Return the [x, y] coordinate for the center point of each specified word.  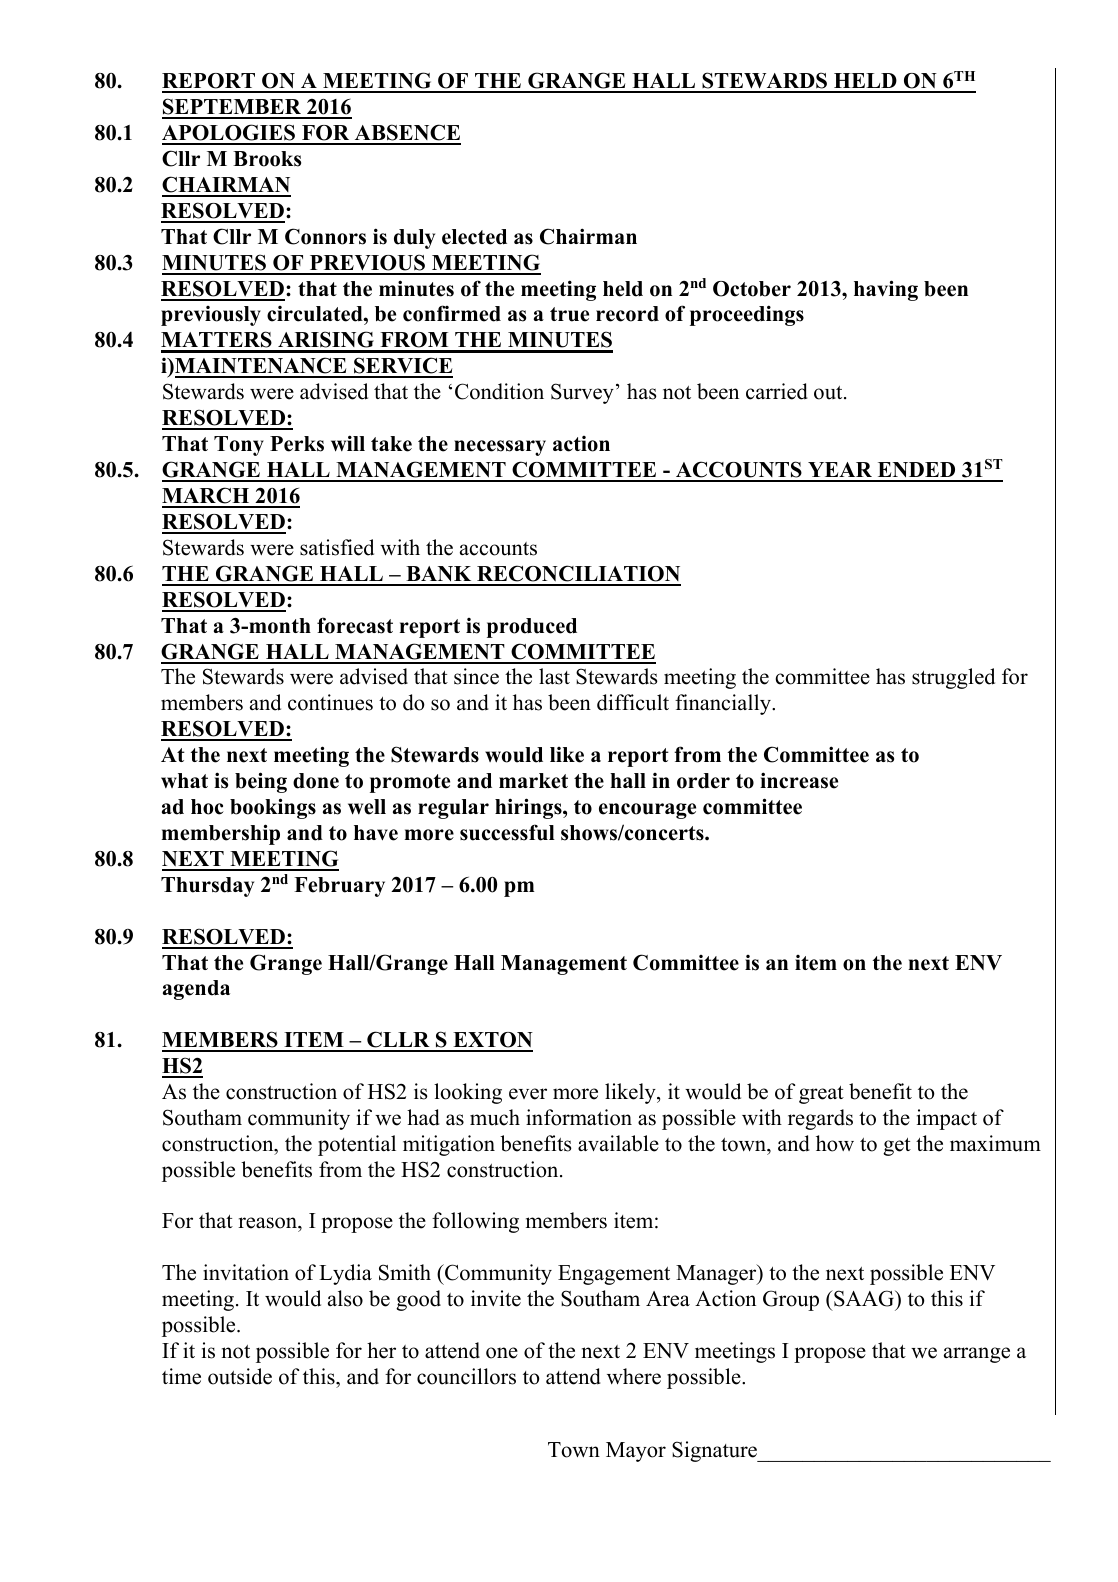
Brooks [267, 159]
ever [528, 1094]
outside [240, 1376]
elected [474, 237]
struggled [953, 678]
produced [532, 628]
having [886, 290]
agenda [196, 990]
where [634, 1376]
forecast [355, 625]
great [821, 1095]
